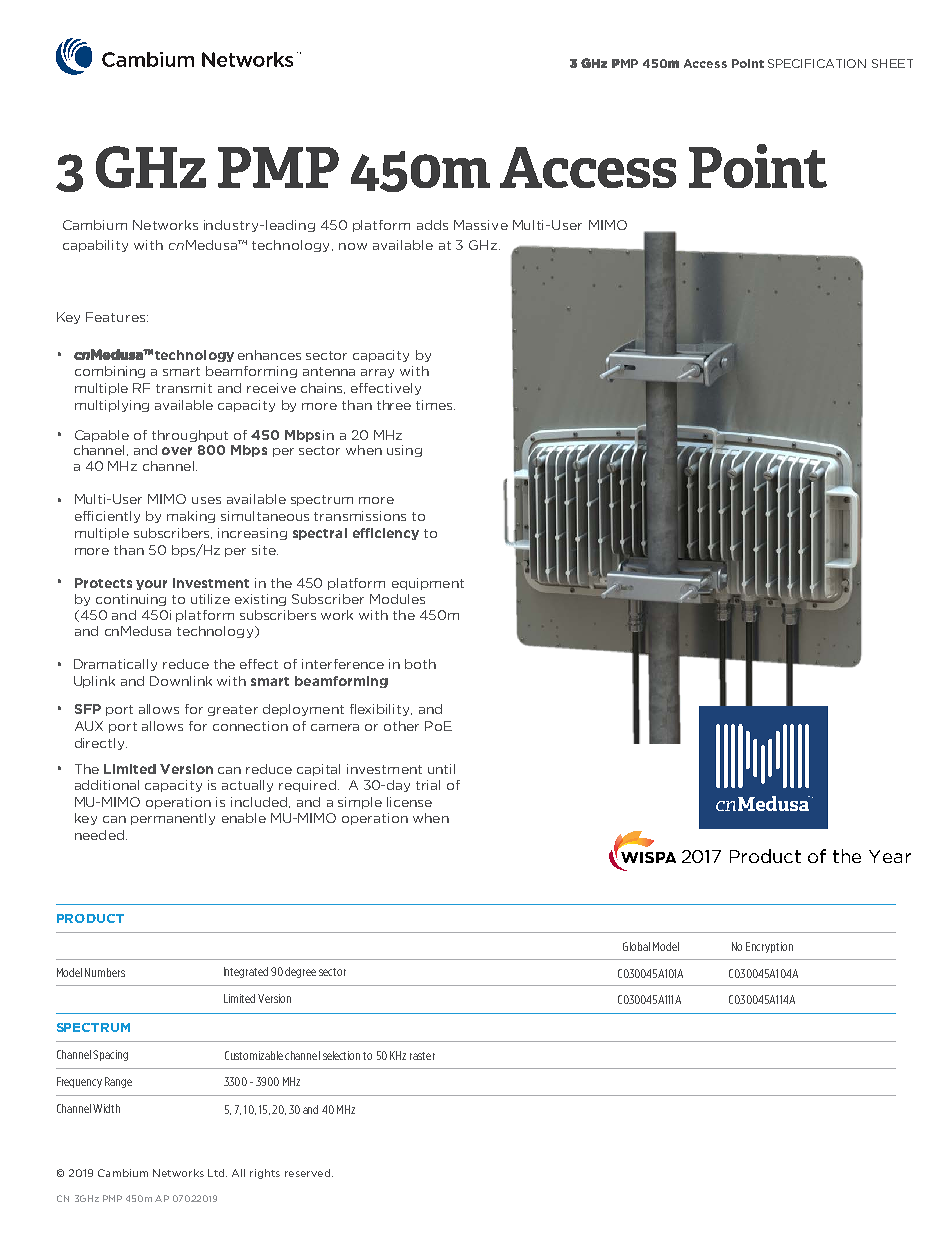 Image resolution: width=952 pixels, height=1233 pixels. What do you see at coordinates (817, 63) in the page?
I see `SPECIFICATION` at bounding box center [817, 63].
